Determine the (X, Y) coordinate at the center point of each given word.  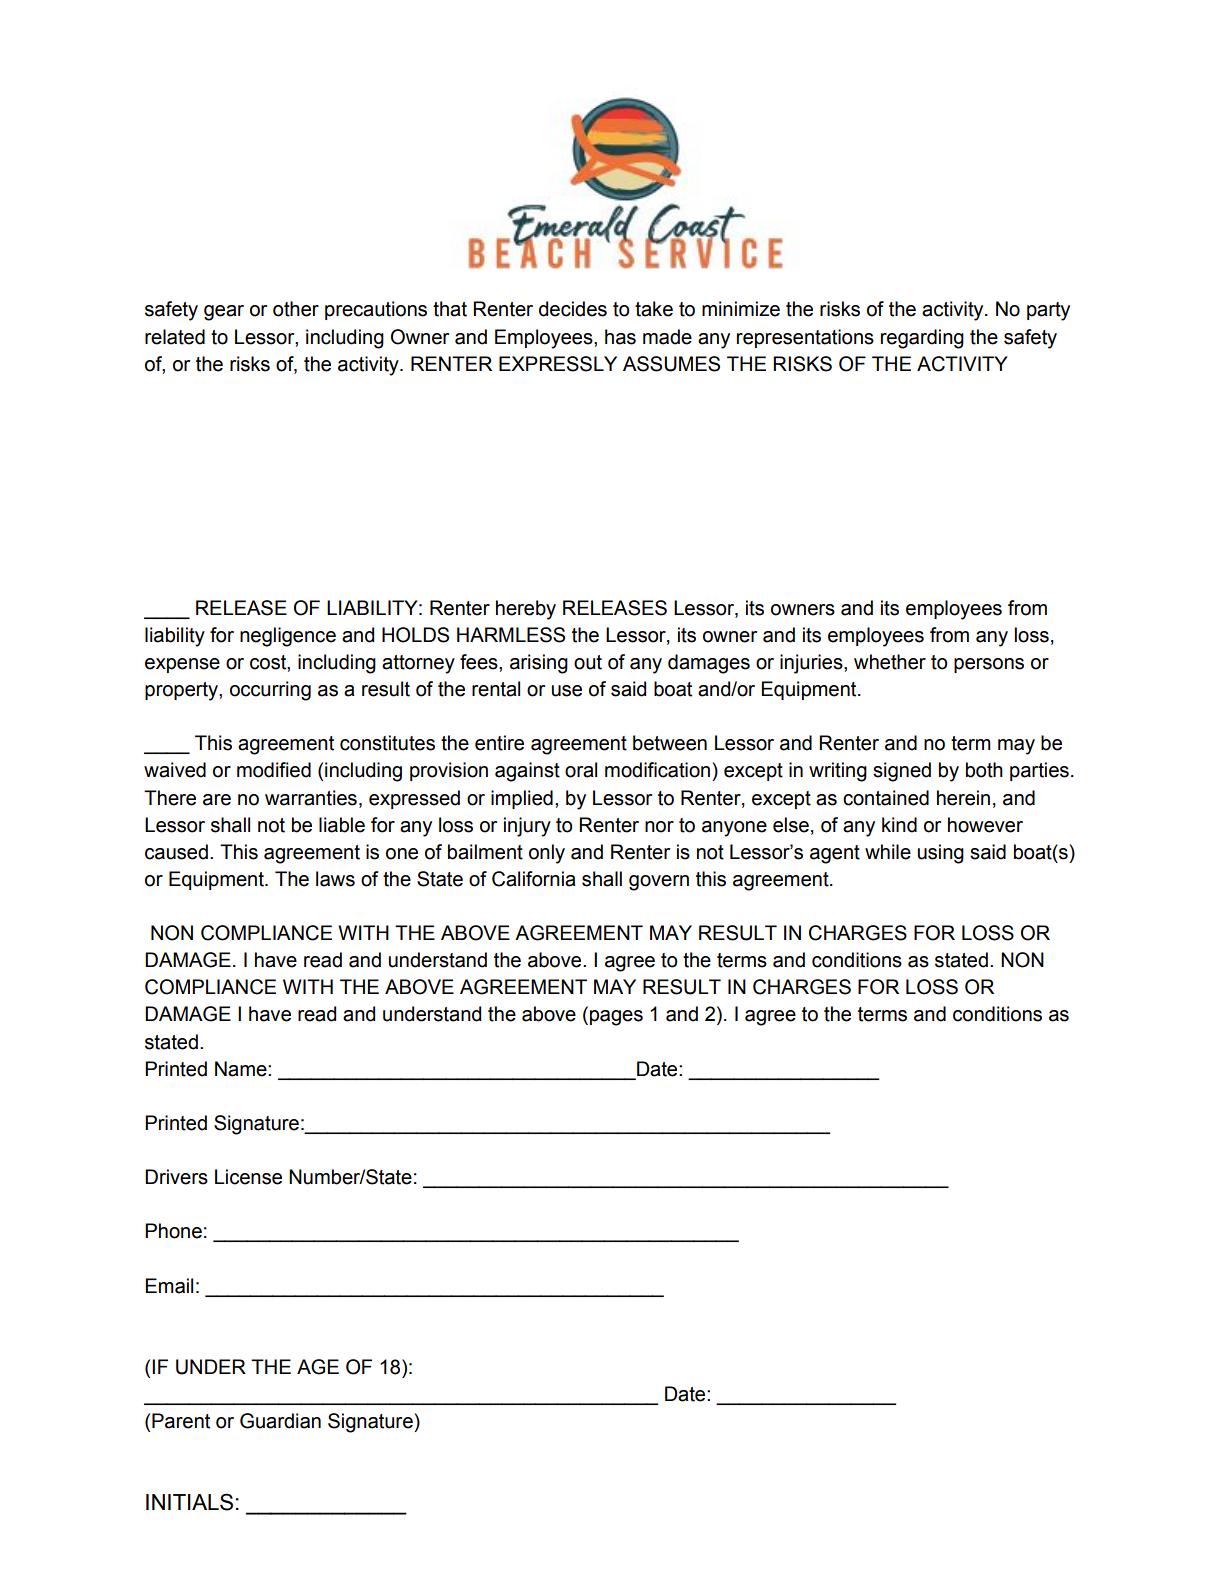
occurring (270, 691)
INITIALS (189, 1502)
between (670, 743)
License (248, 1177)
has (620, 337)
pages (616, 1018)
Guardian (280, 1421)
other (296, 309)
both (984, 770)
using (941, 854)
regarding (922, 339)
